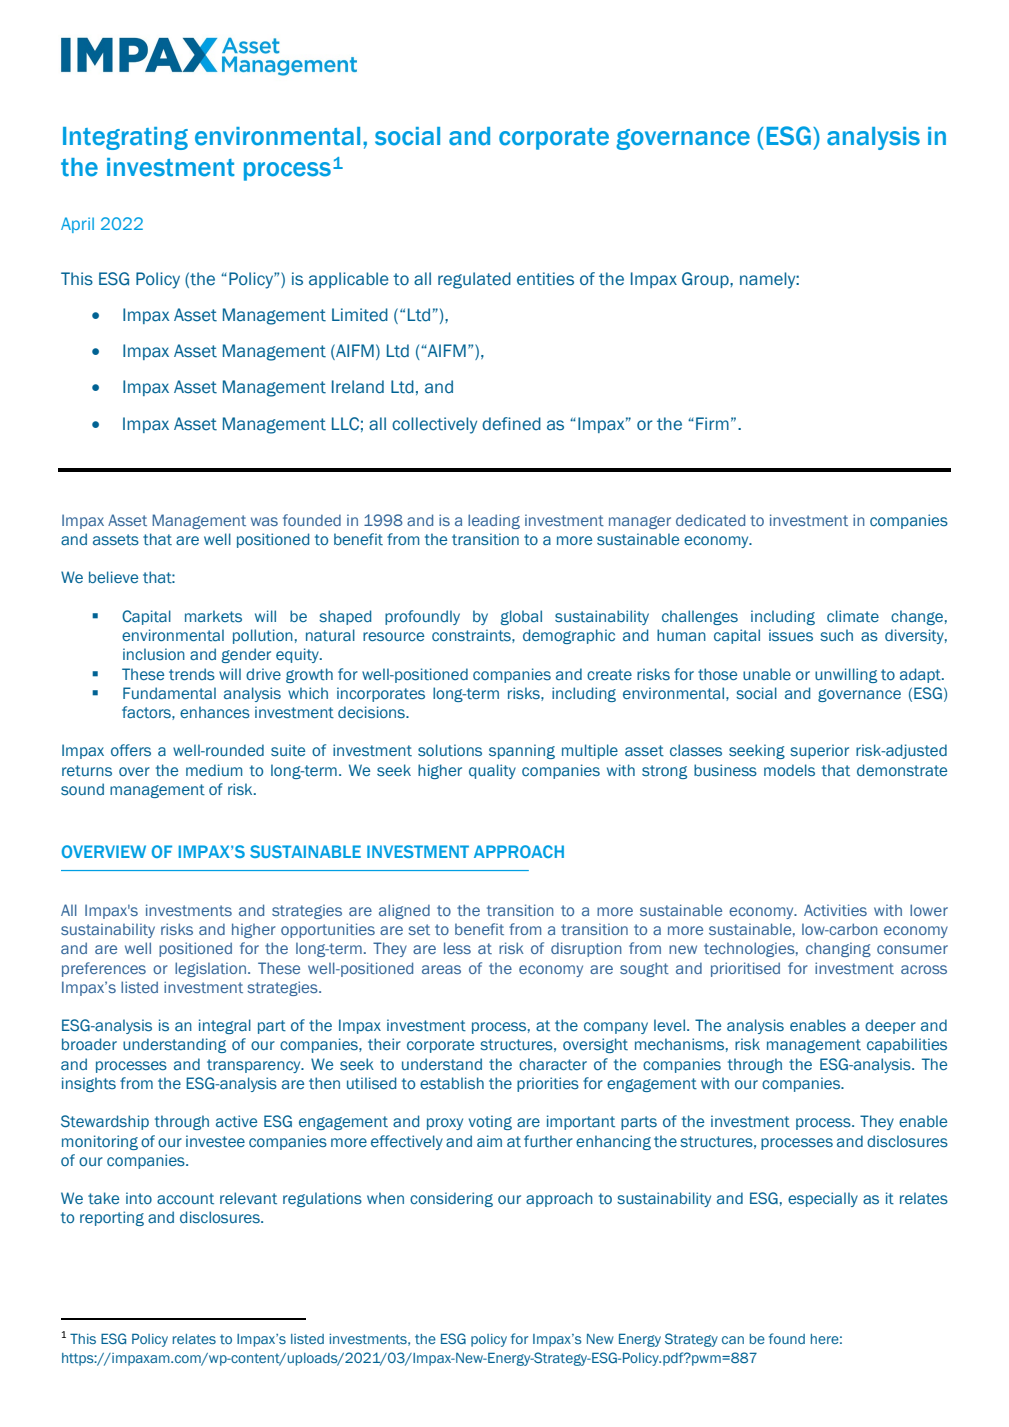  Describe the element at coordinates (836, 635) in the document. I see `such` at that location.
